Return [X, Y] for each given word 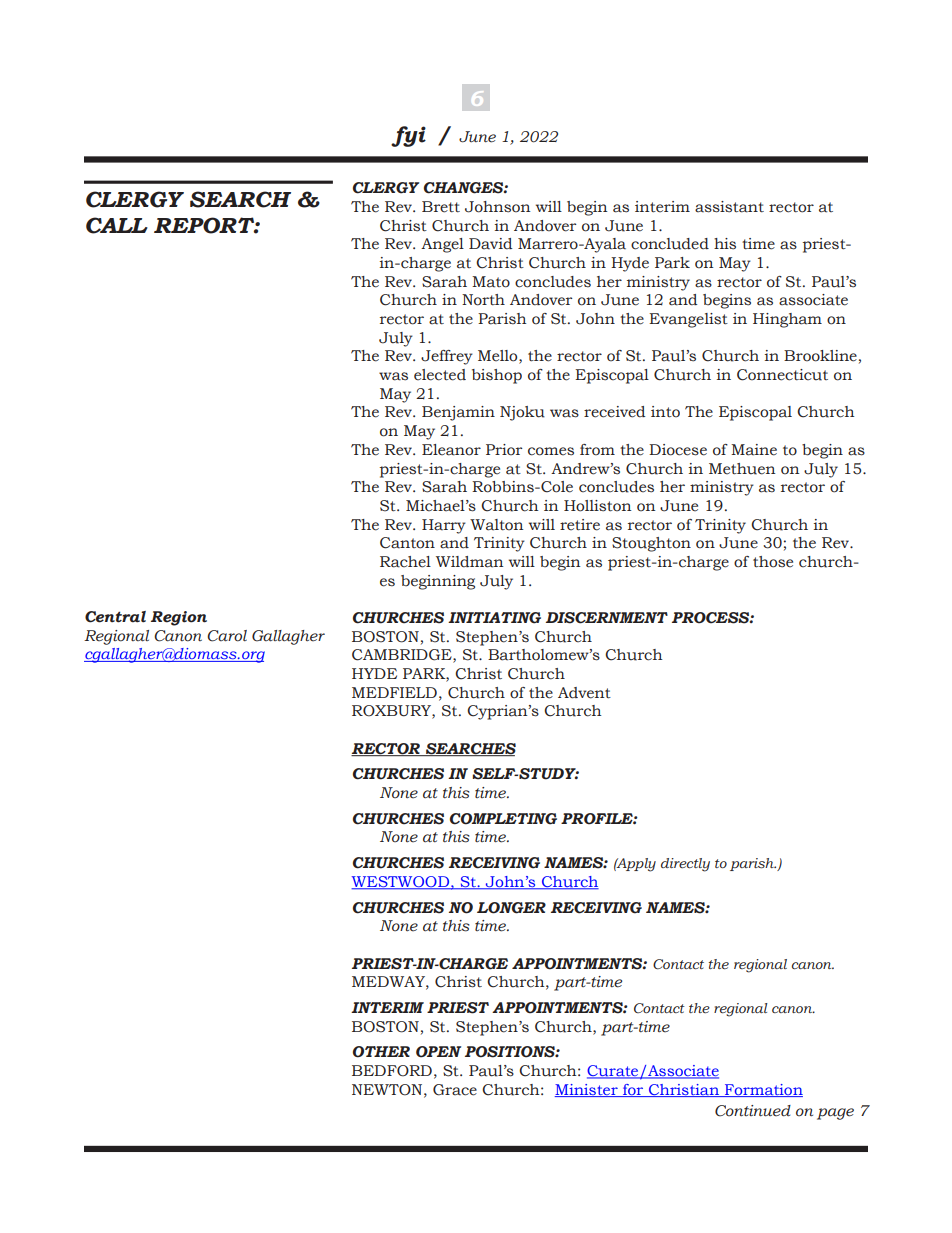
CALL [117, 225]
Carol [227, 636]
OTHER [381, 1052]
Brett [441, 207]
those [773, 562]
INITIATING [494, 618]
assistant [729, 207]
